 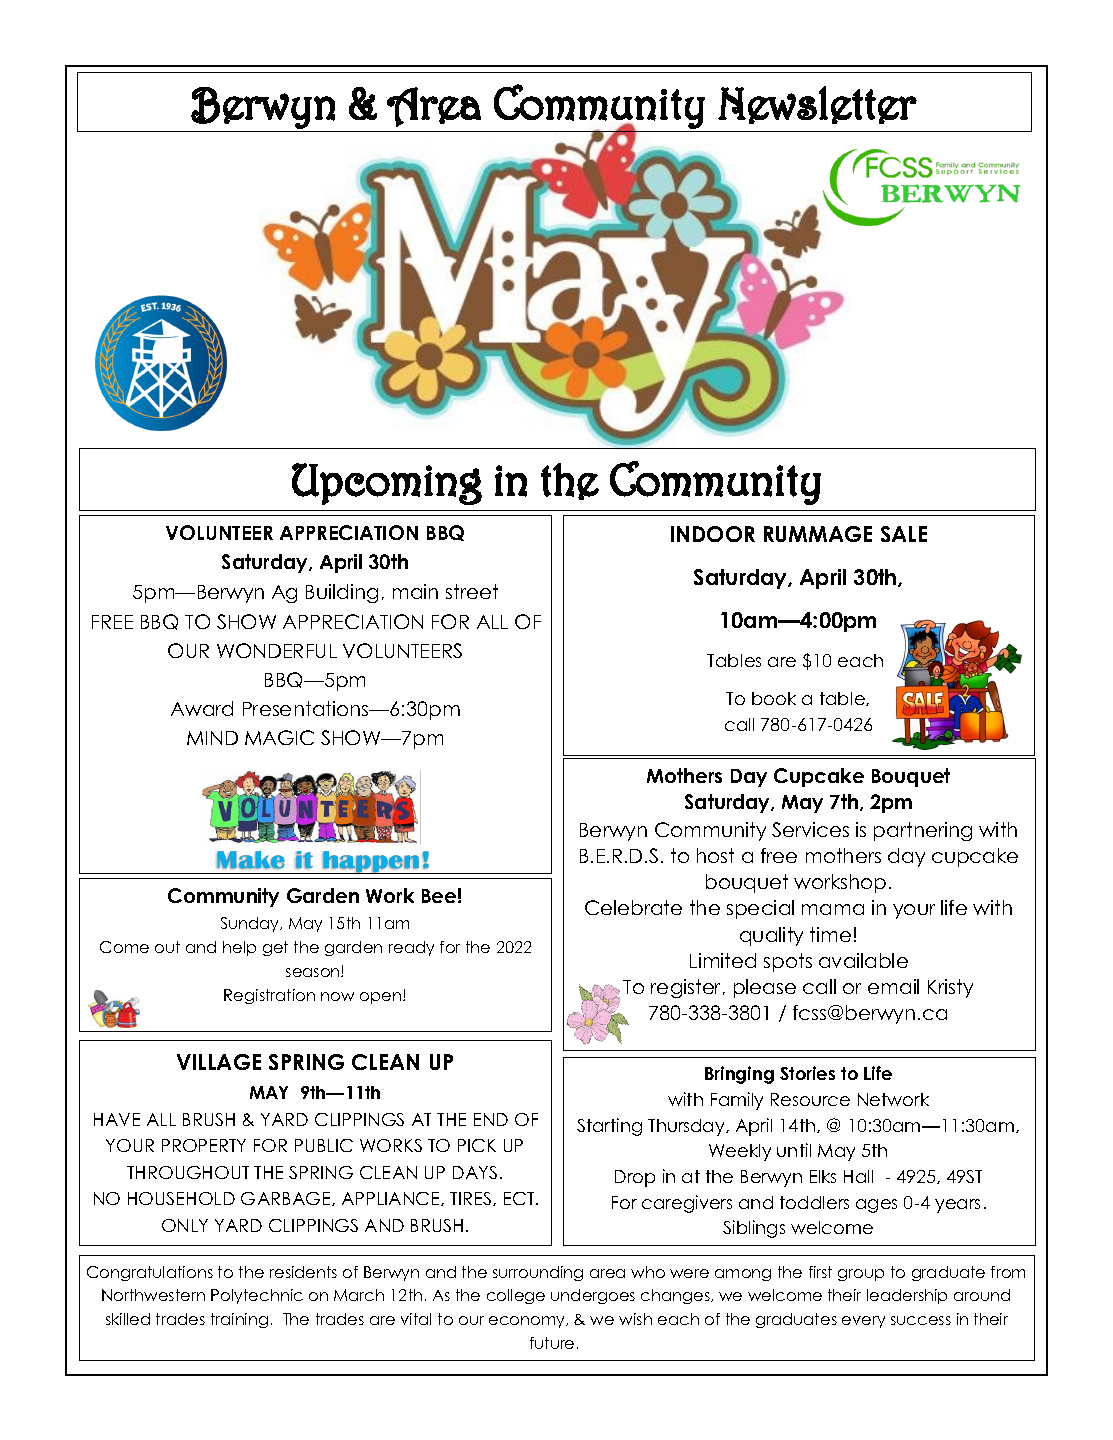 What do you see at coordinates (212, 738) in the page?
I see `MIND` at bounding box center [212, 738].
